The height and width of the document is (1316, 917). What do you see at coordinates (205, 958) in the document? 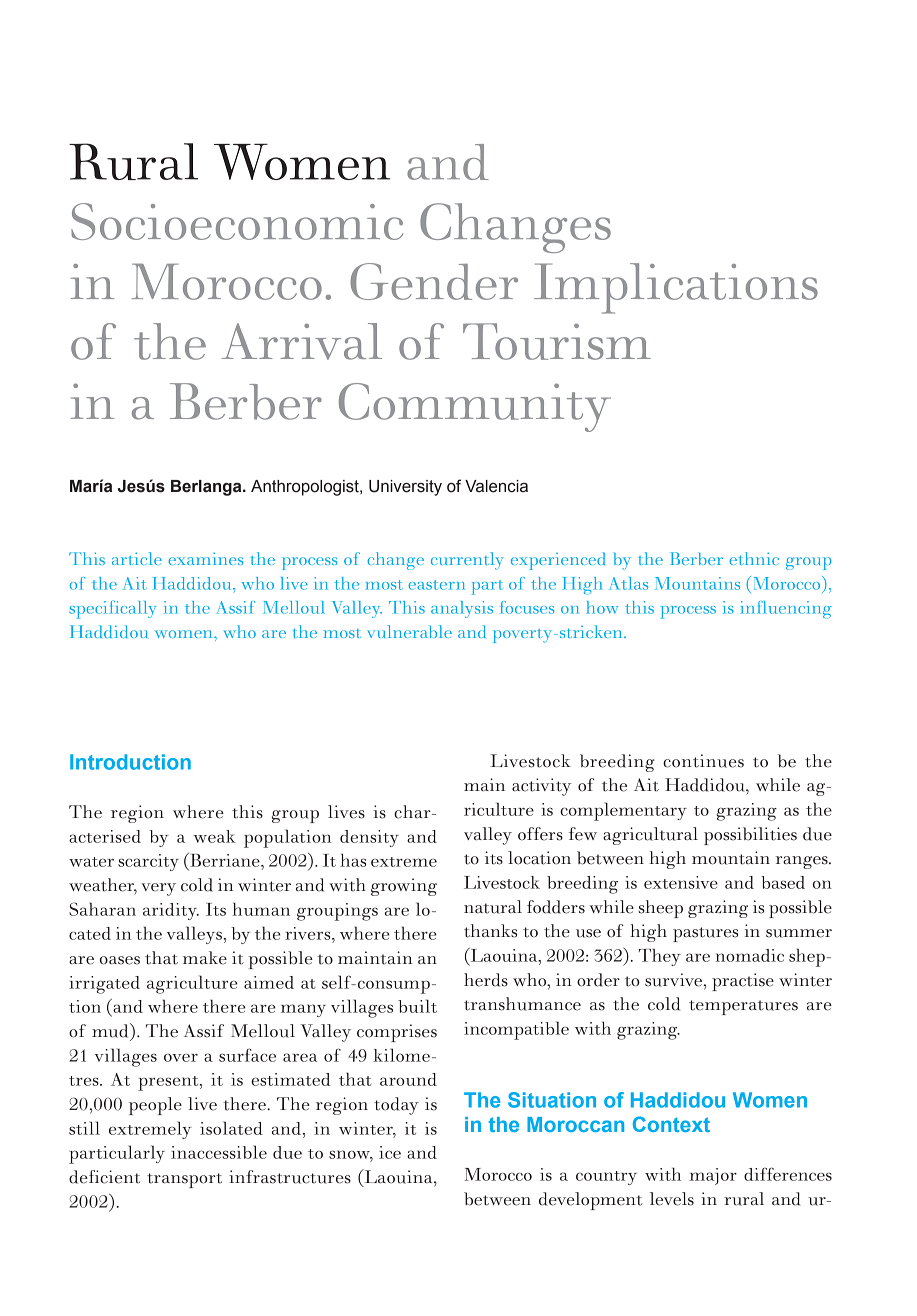
I see `make` at bounding box center [205, 958].
